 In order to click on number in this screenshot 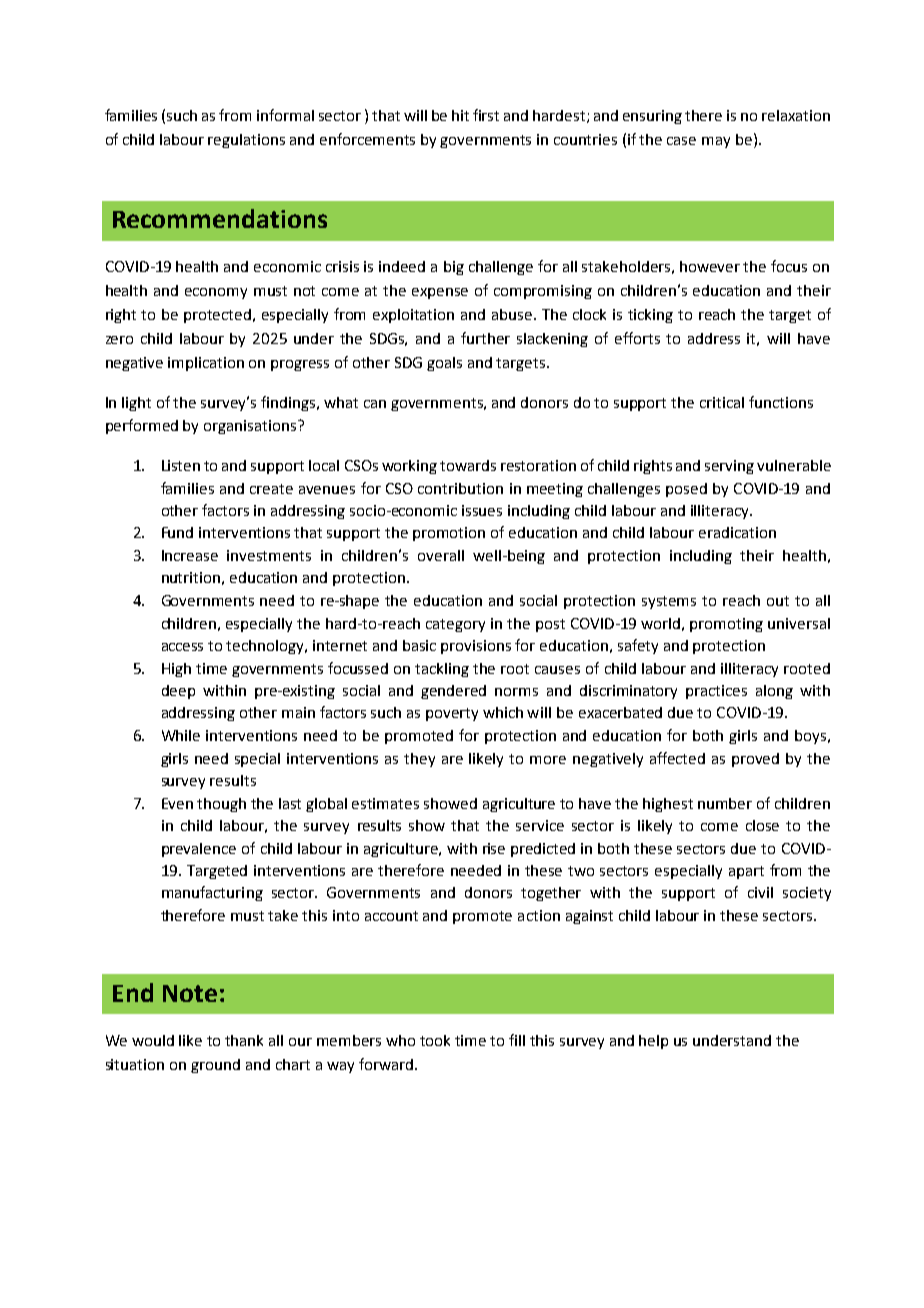, I will do `click(725, 803)`.
